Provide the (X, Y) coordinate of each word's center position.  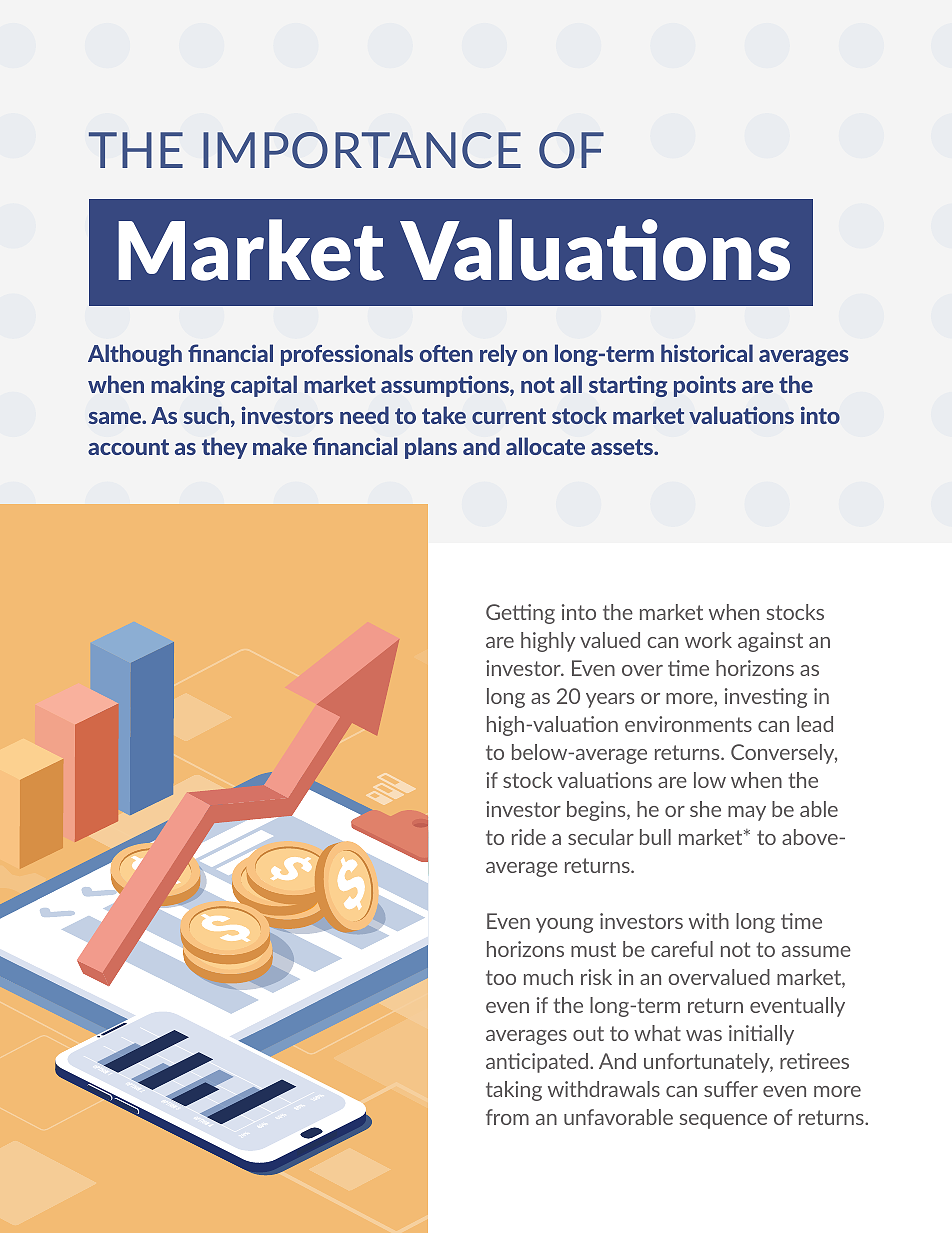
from (507, 1117)
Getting (520, 614)
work (708, 640)
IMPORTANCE (362, 150)
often (446, 353)
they (224, 448)
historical (707, 353)
